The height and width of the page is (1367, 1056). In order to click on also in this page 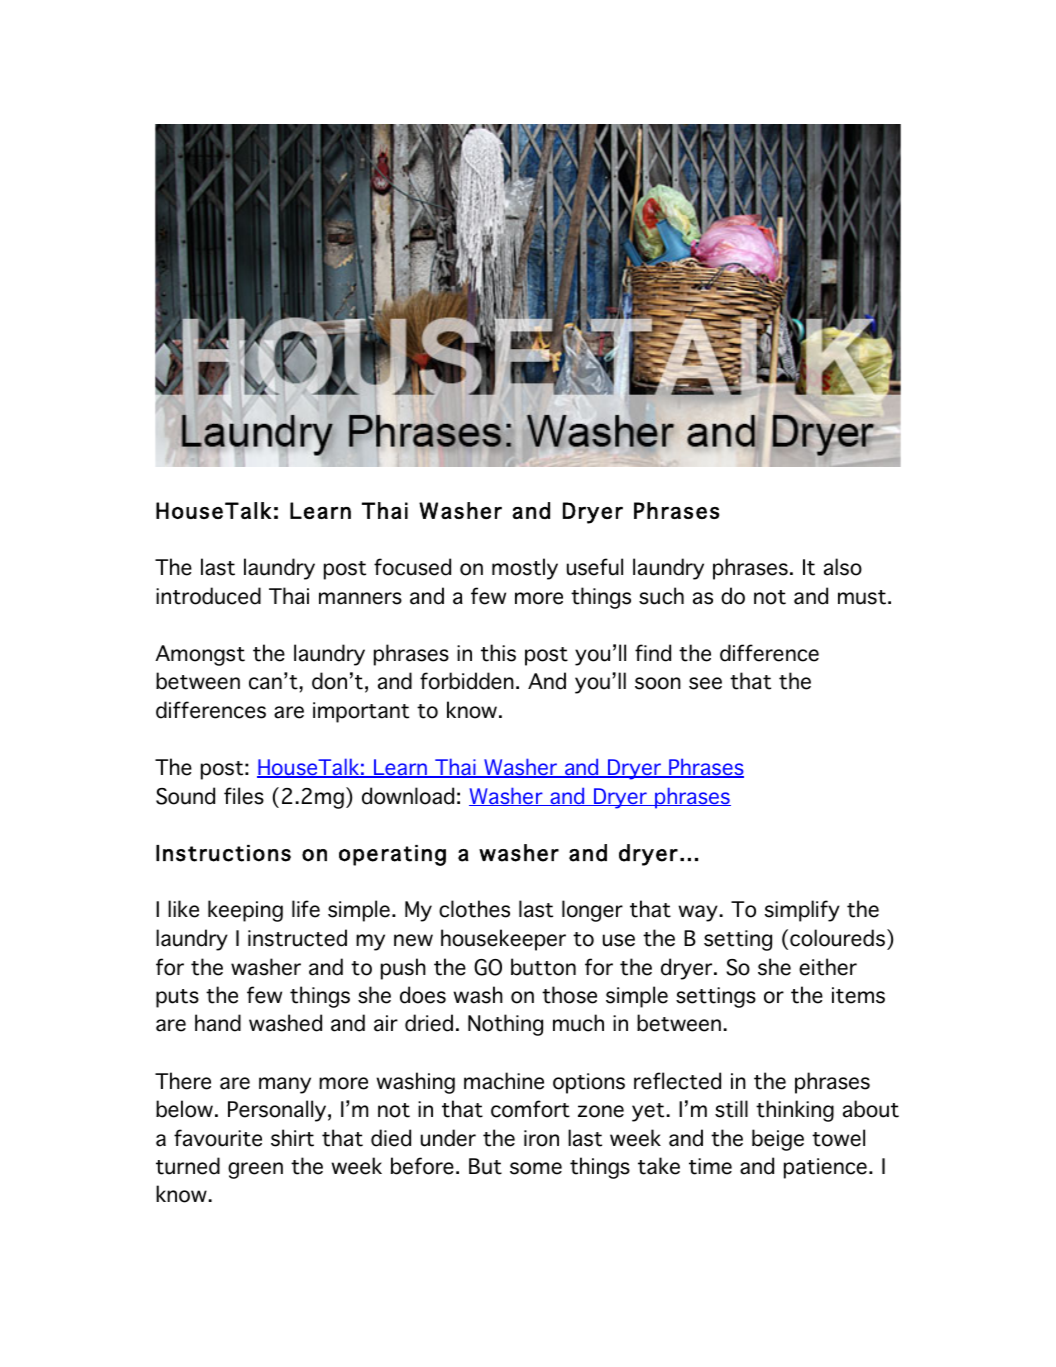, I will do `click(843, 567)`.
